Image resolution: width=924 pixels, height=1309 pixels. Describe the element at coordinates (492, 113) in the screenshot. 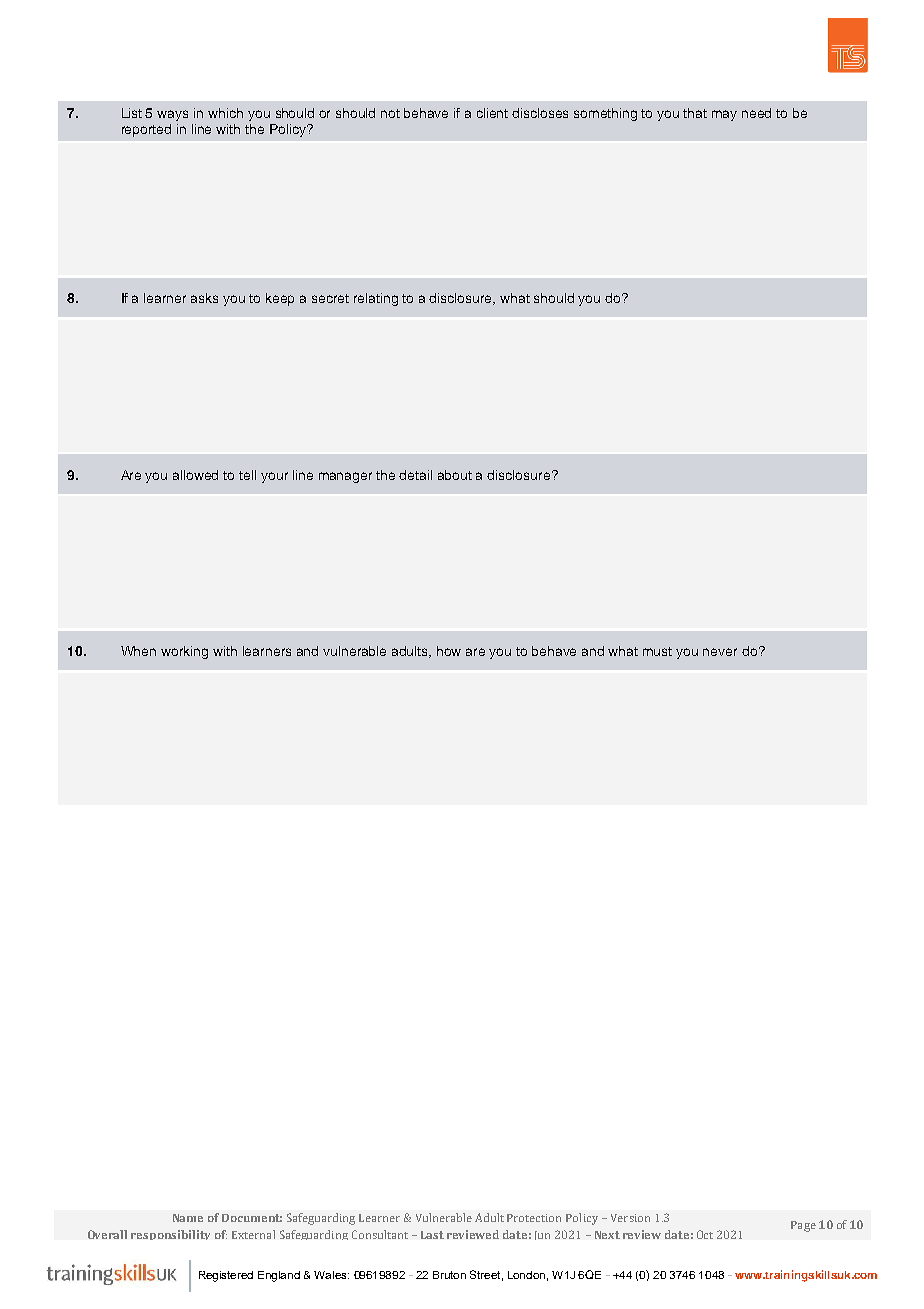

I see `client` at that location.
